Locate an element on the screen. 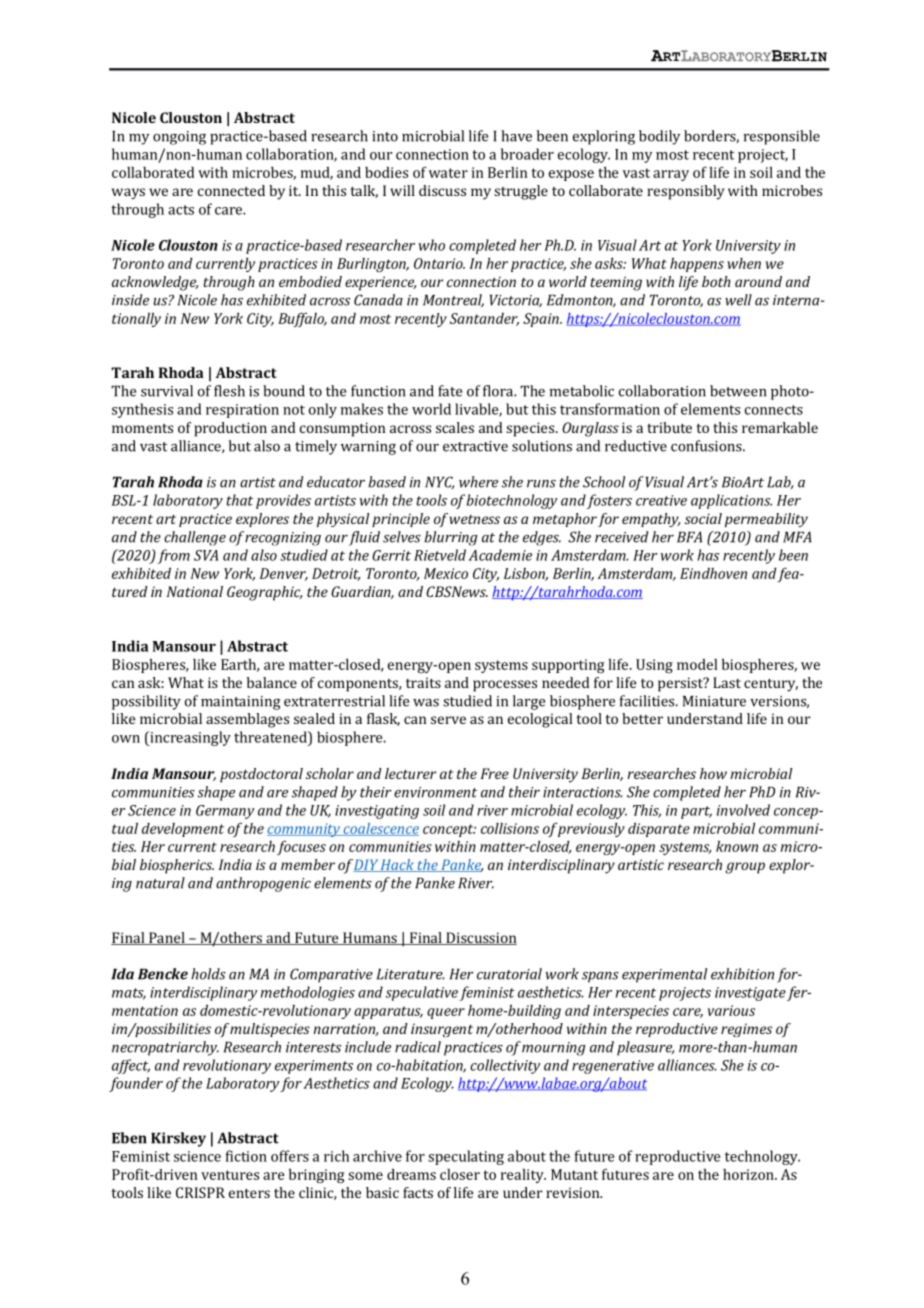 The width and height of the screenshot is (924, 1308). model is located at coordinates (697, 664).
